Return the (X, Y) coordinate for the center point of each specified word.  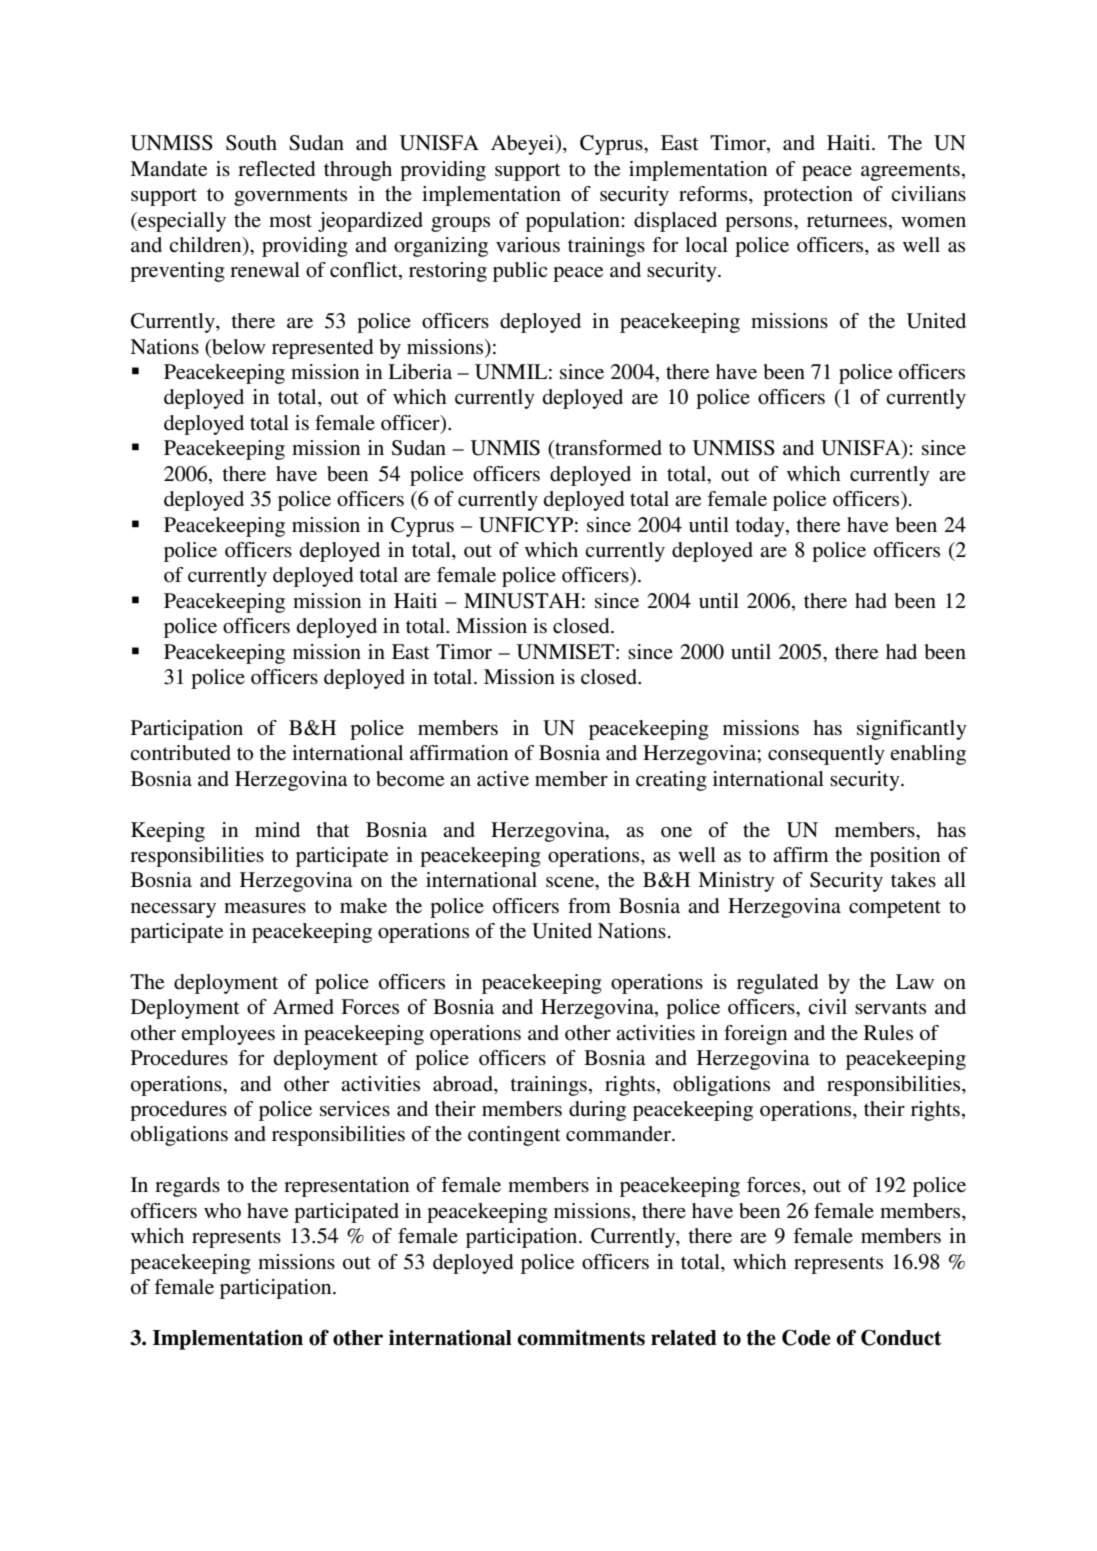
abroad (464, 1084)
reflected (276, 169)
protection (808, 196)
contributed (180, 753)
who (222, 1211)
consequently (826, 755)
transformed (607, 449)
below (238, 347)
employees (228, 1035)
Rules (888, 1033)
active (503, 779)
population (574, 222)
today (761, 527)
